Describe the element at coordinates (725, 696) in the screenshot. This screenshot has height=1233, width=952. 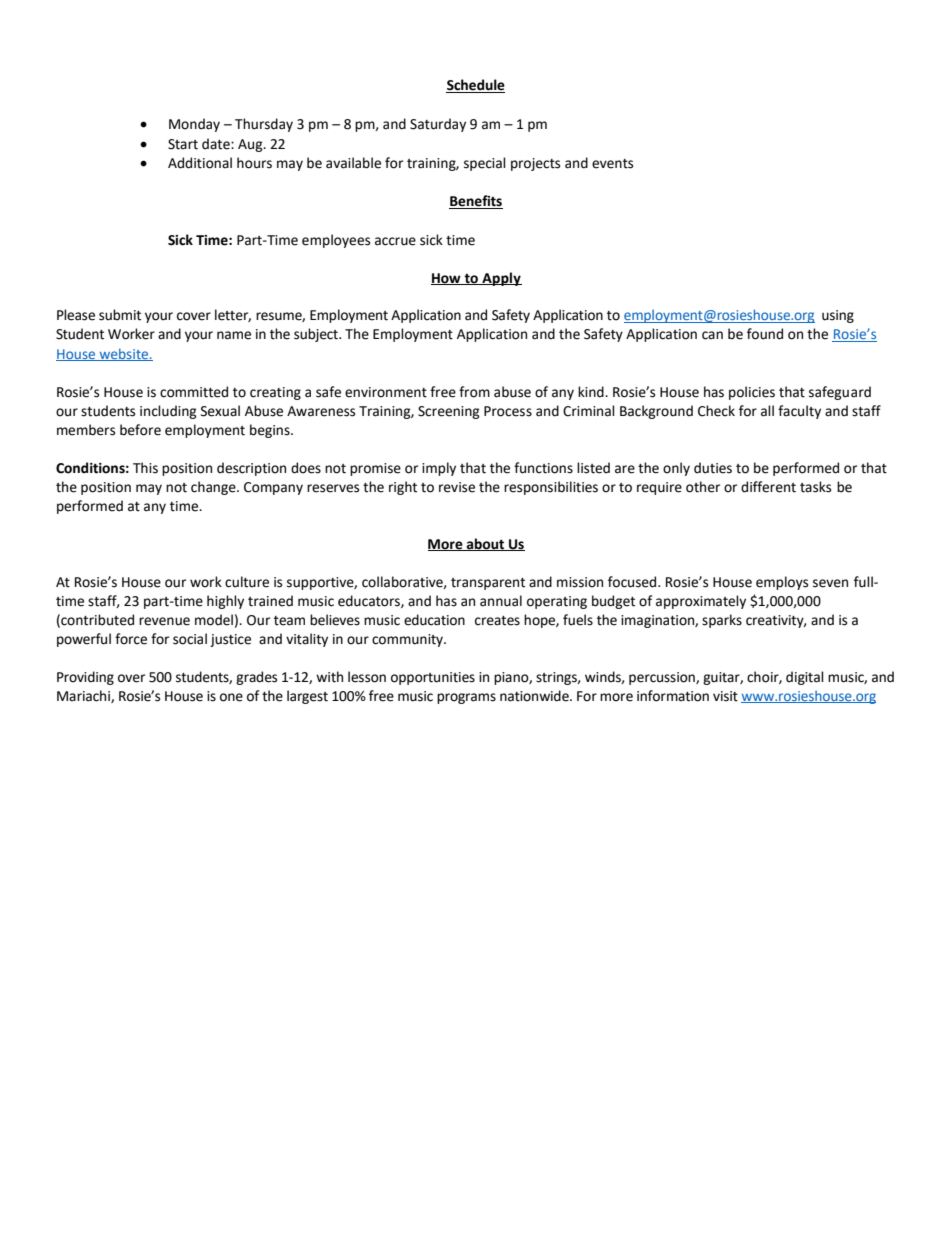
I see `visit` at that location.
